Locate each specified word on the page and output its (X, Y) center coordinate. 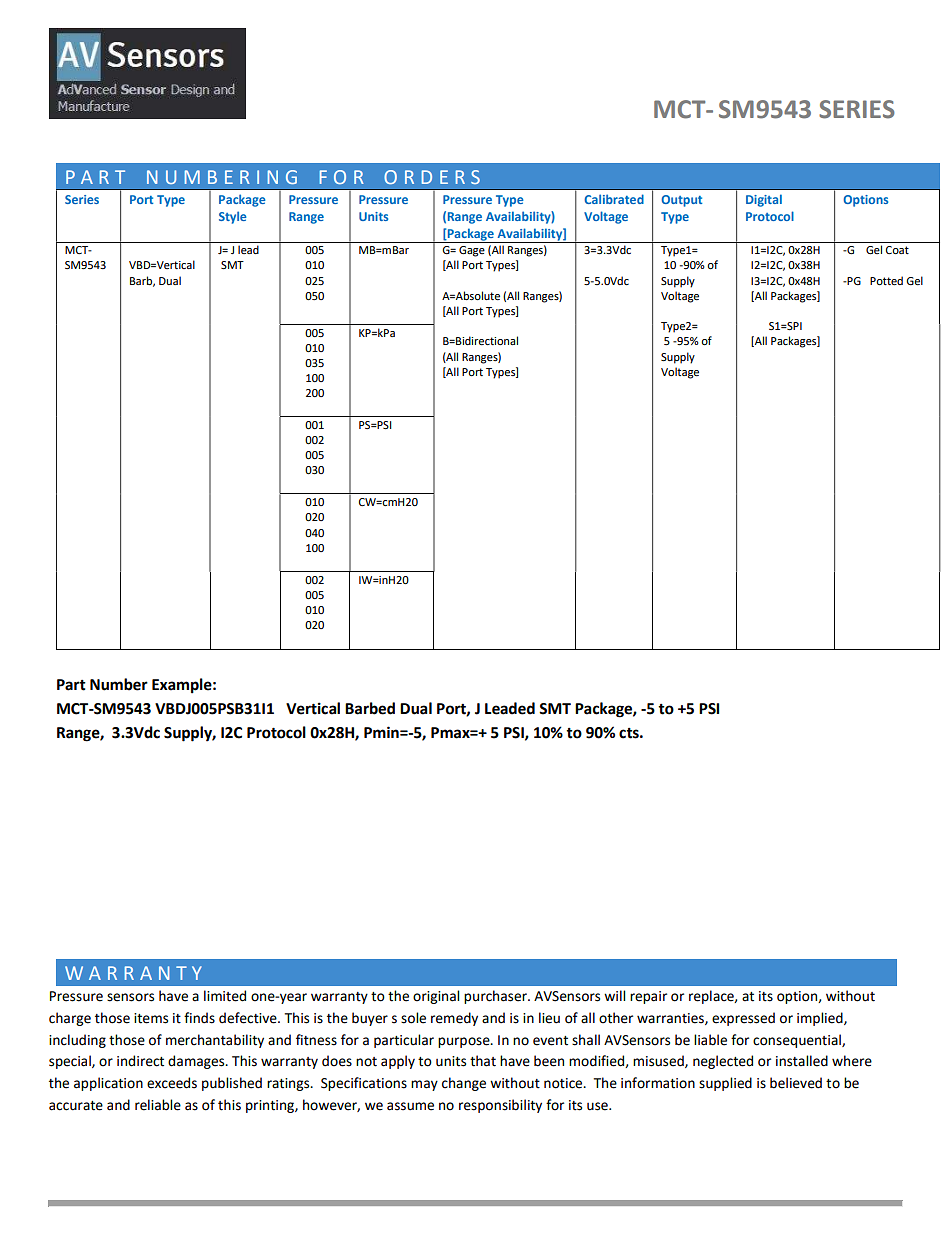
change (464, 1084)
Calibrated (614, 199)
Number (119, 684)
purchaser (496, 997)
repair (648, 997)
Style (233, 217)
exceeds (172, 1083)
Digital (764, 200)
